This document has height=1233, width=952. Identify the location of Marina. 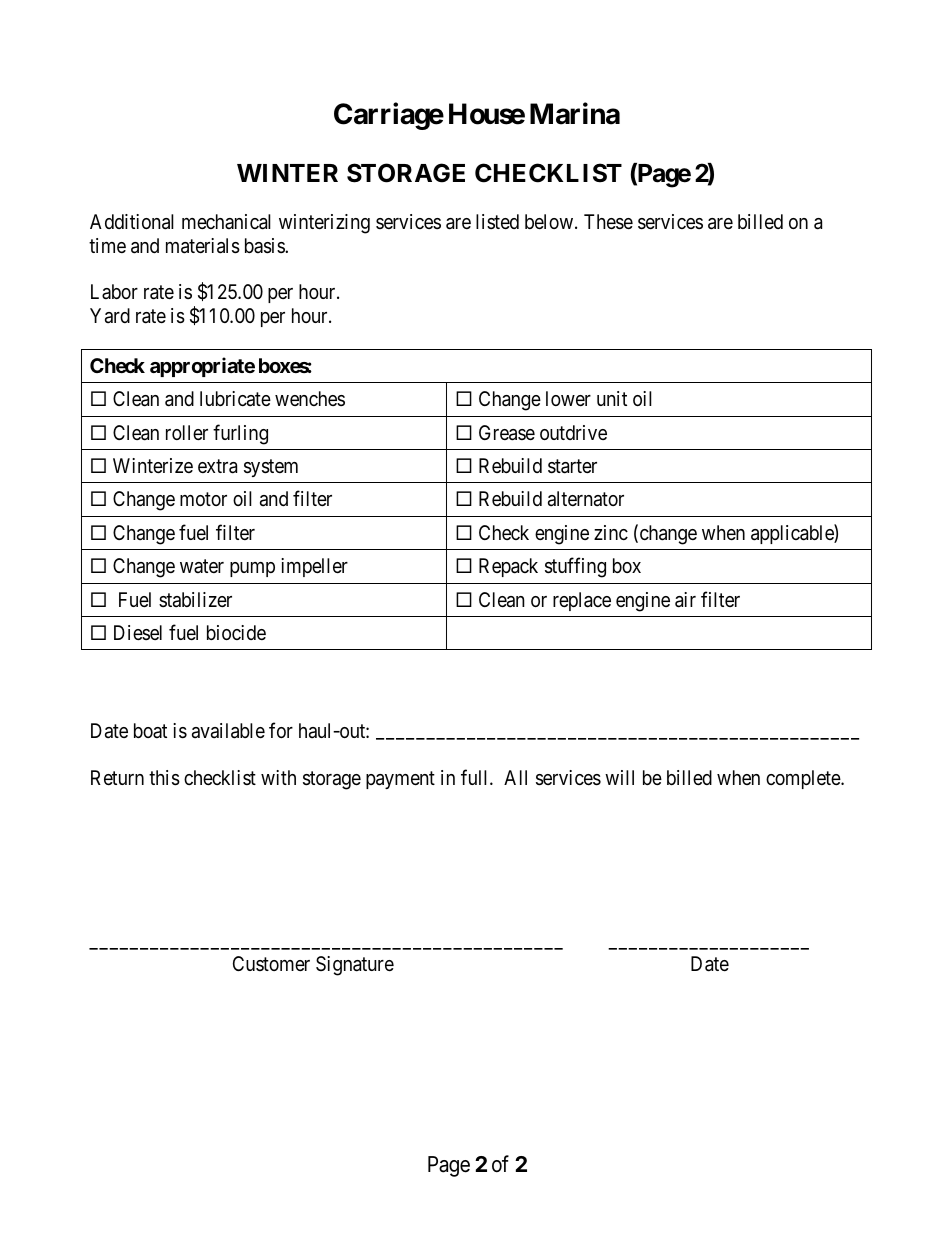
(575, 113).
